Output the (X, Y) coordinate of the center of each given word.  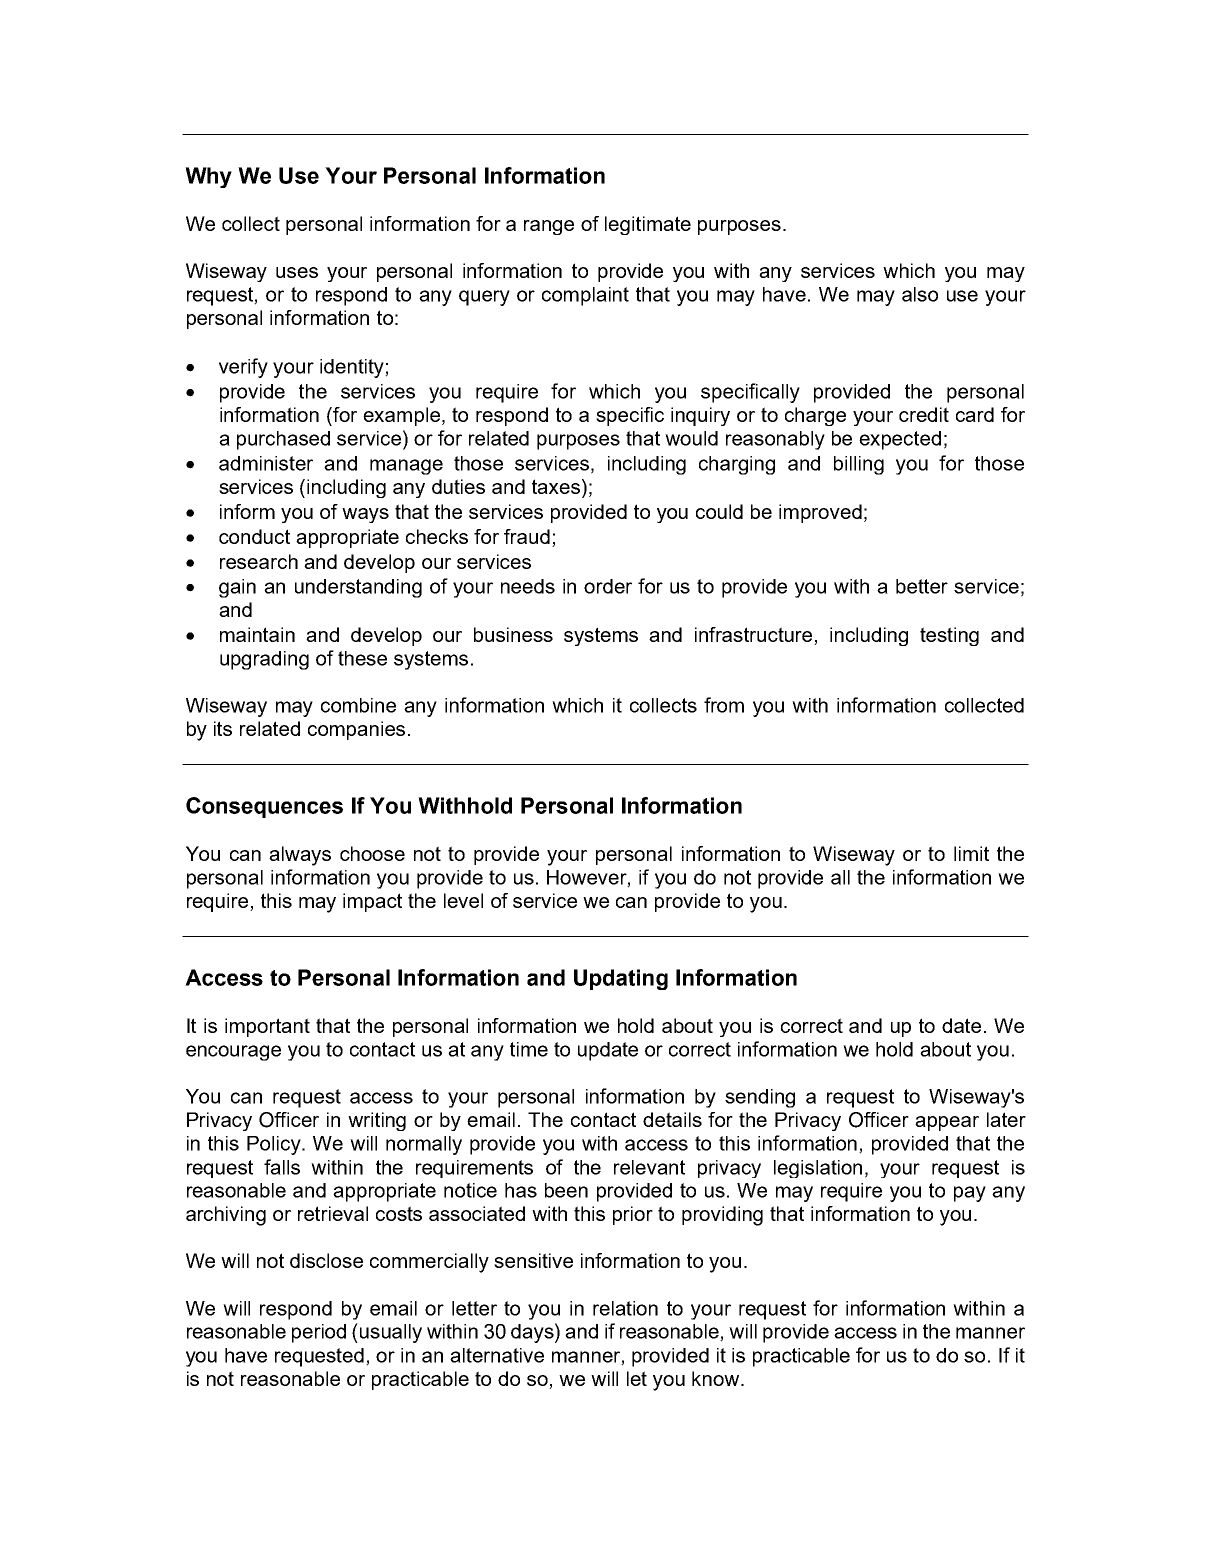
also (920, 294)
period (319, 1333)
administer (266, 463)
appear (947, 1123)
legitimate (648, 225)
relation (625, 1308)
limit (971, 853)
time (529, 1049)
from (724, 705)
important (267, 1027)
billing (859, 465)
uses (297, 272)
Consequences (264, 807)
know (717, 1378)
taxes (557, 488)
